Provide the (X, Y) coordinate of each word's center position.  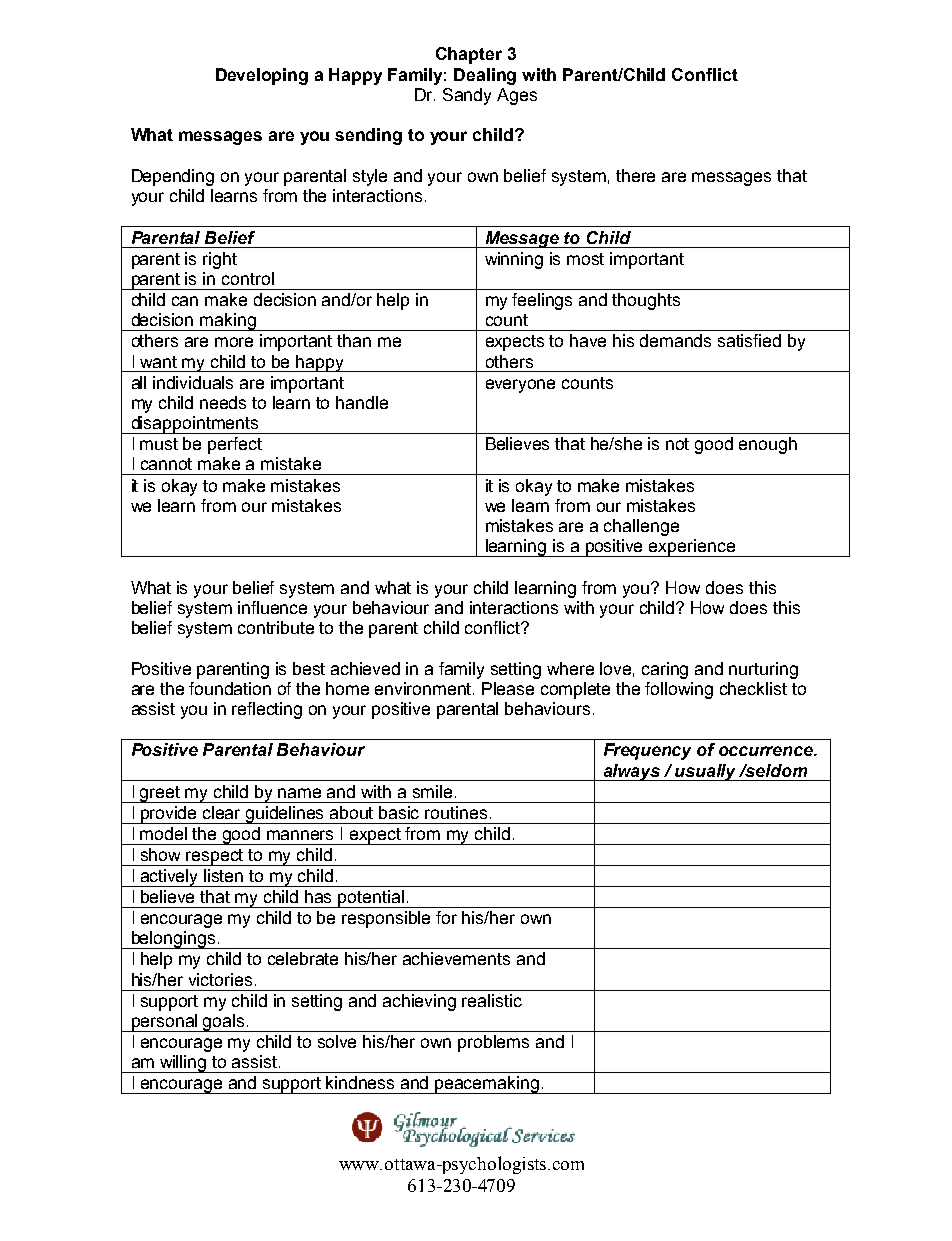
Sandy (467, 96)
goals (224, 1023)
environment (424, 688)
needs (223, 402)
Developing (262, 76)
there (635, 175)
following (679, 690)
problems (493, 1043)
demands (675, 340)
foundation (230, 688)
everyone (520, 386)
